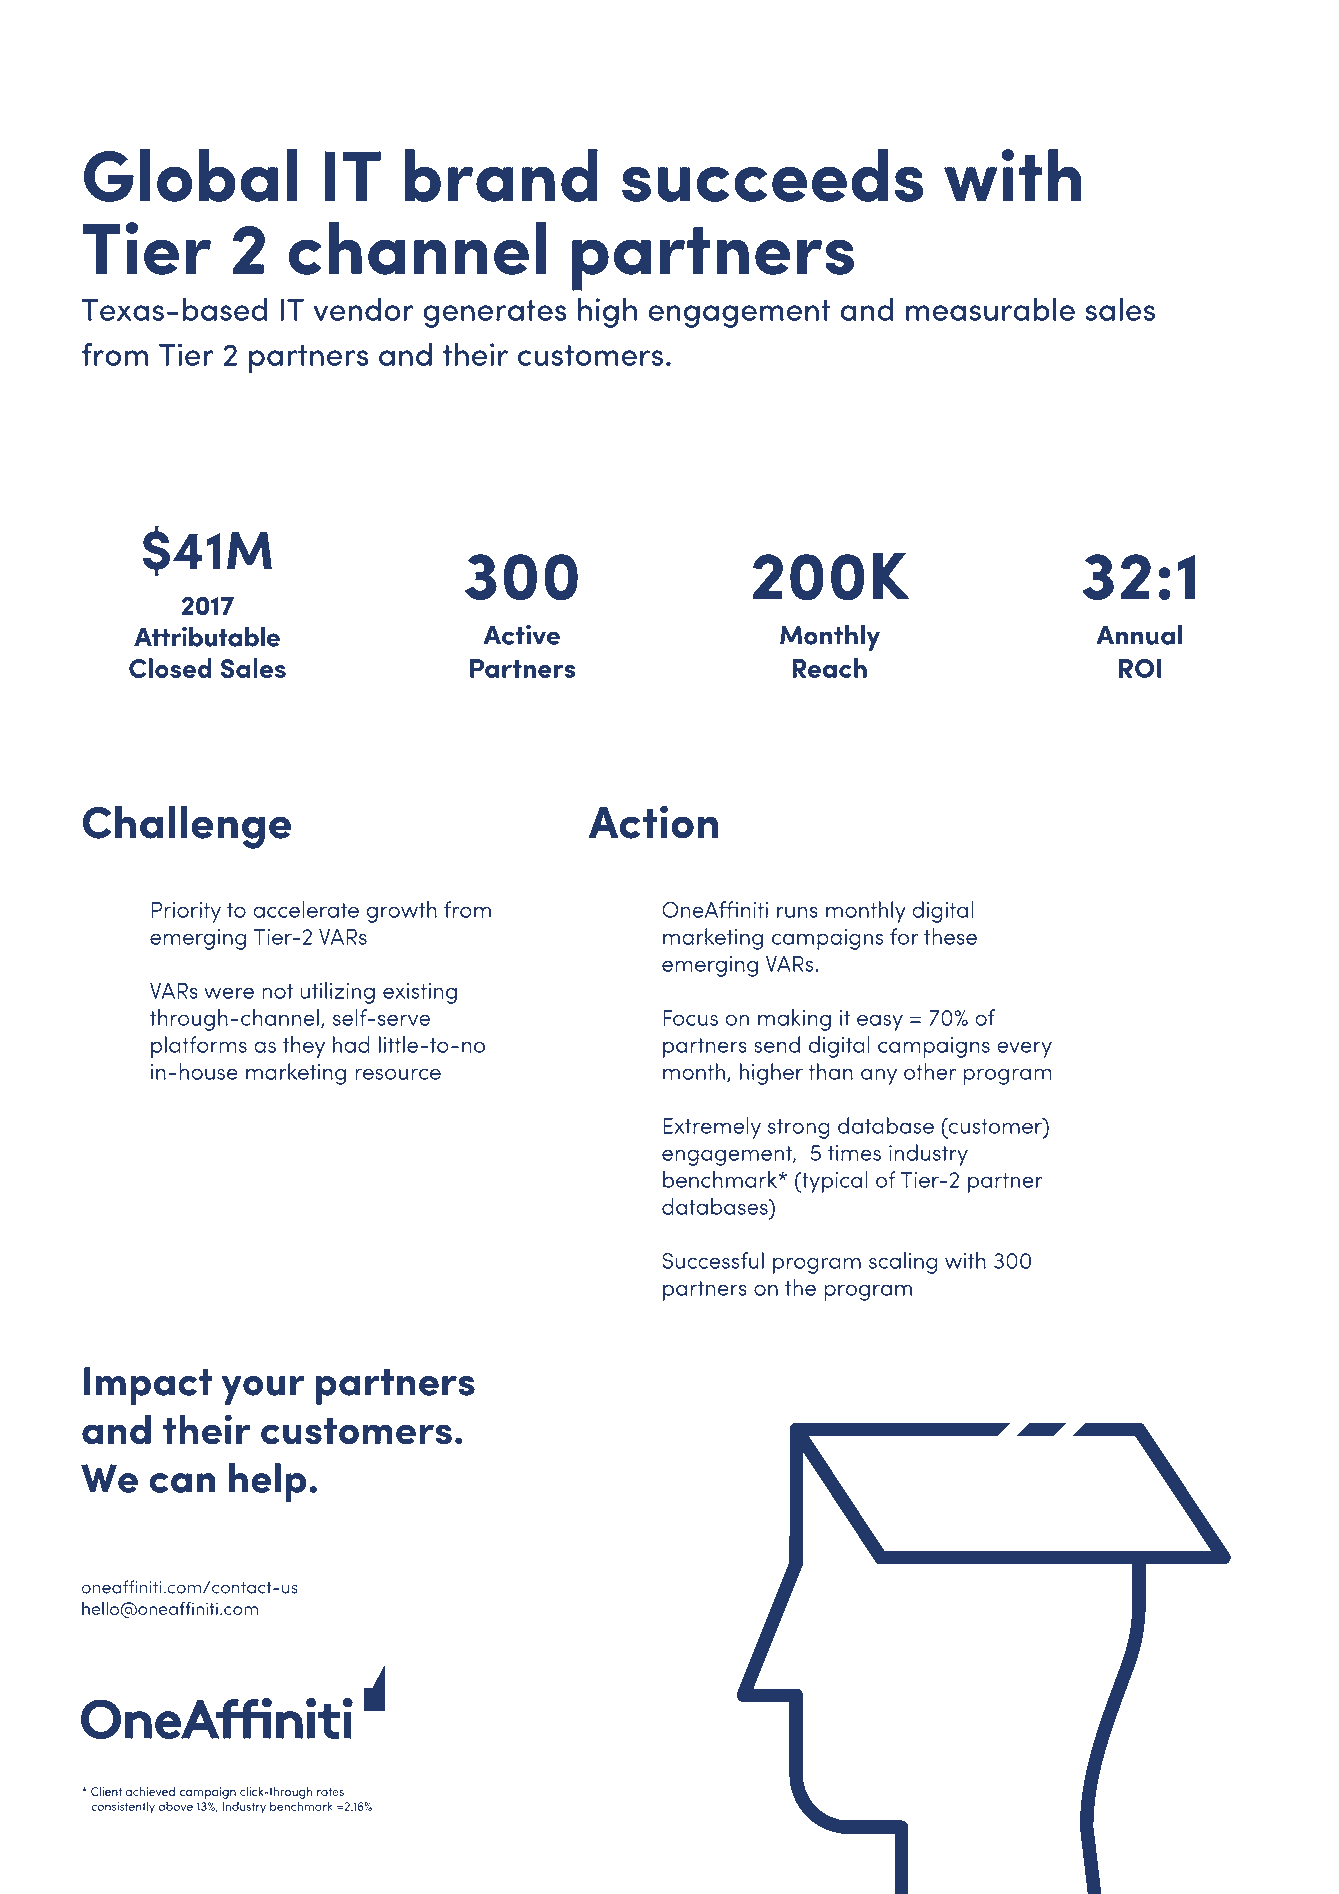 The image size is (1339, 1894). I want to click on Global, so click(190, 175).
